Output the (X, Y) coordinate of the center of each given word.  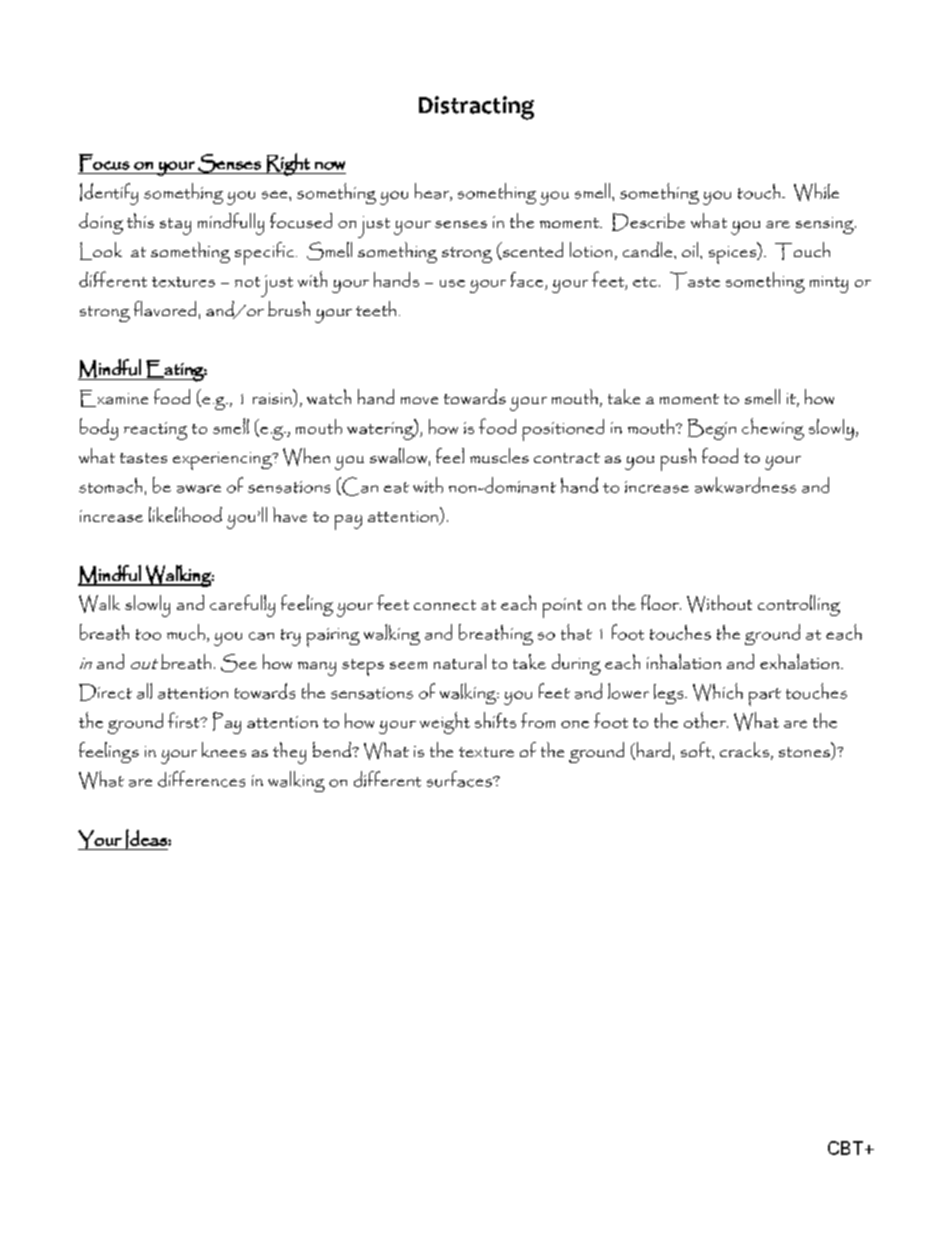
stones (805, 753)
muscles (499, 455)
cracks (744, 749)
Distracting (476, 108)
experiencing (223, 461)
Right (288, 164)
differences (201, 779)
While (816, 192)
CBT (845, 1148)
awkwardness (745, 485)
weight (445, 723)
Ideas (146, 839)
